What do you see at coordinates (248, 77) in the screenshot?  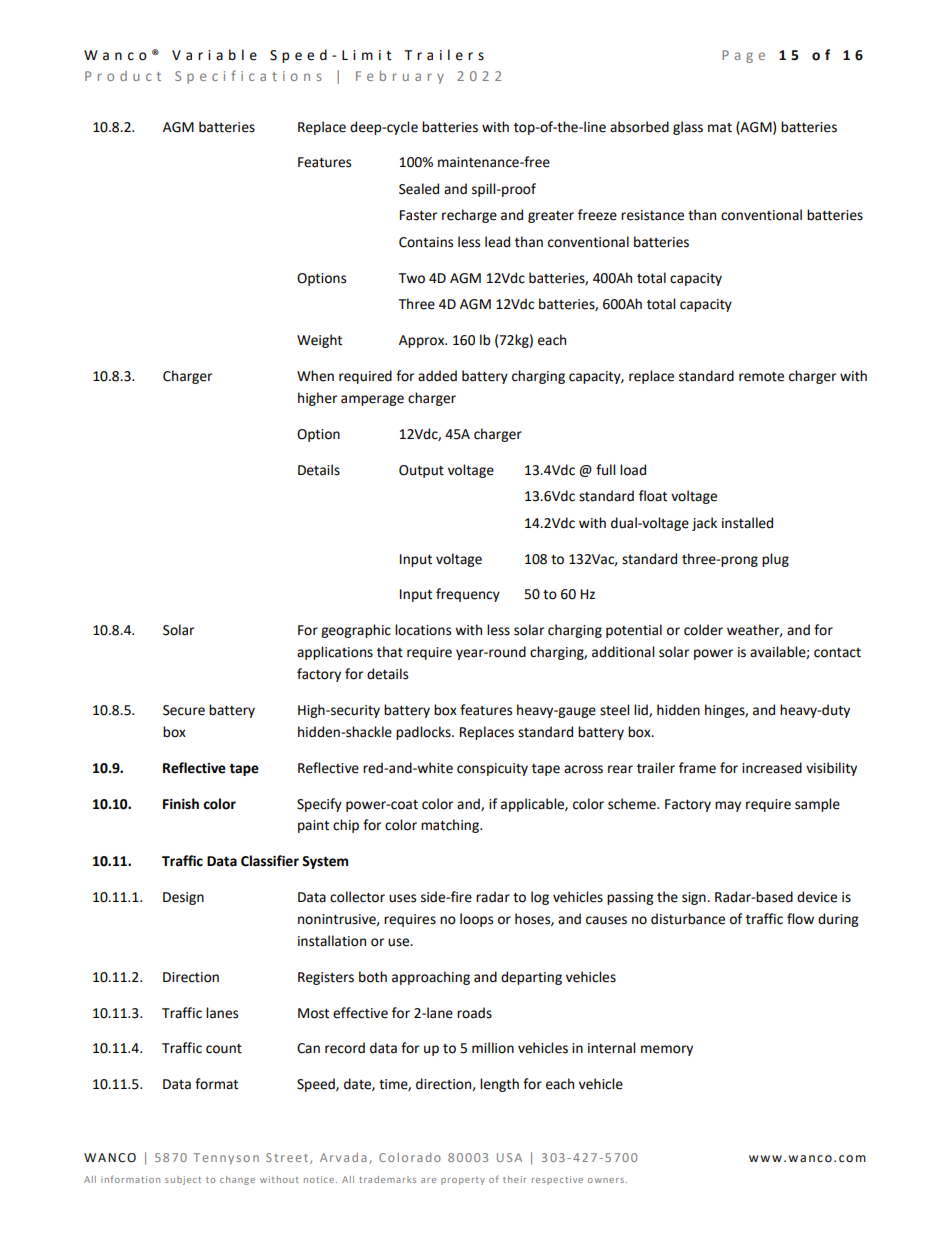 I see `Specifications` at bounding box center [248, 77].
